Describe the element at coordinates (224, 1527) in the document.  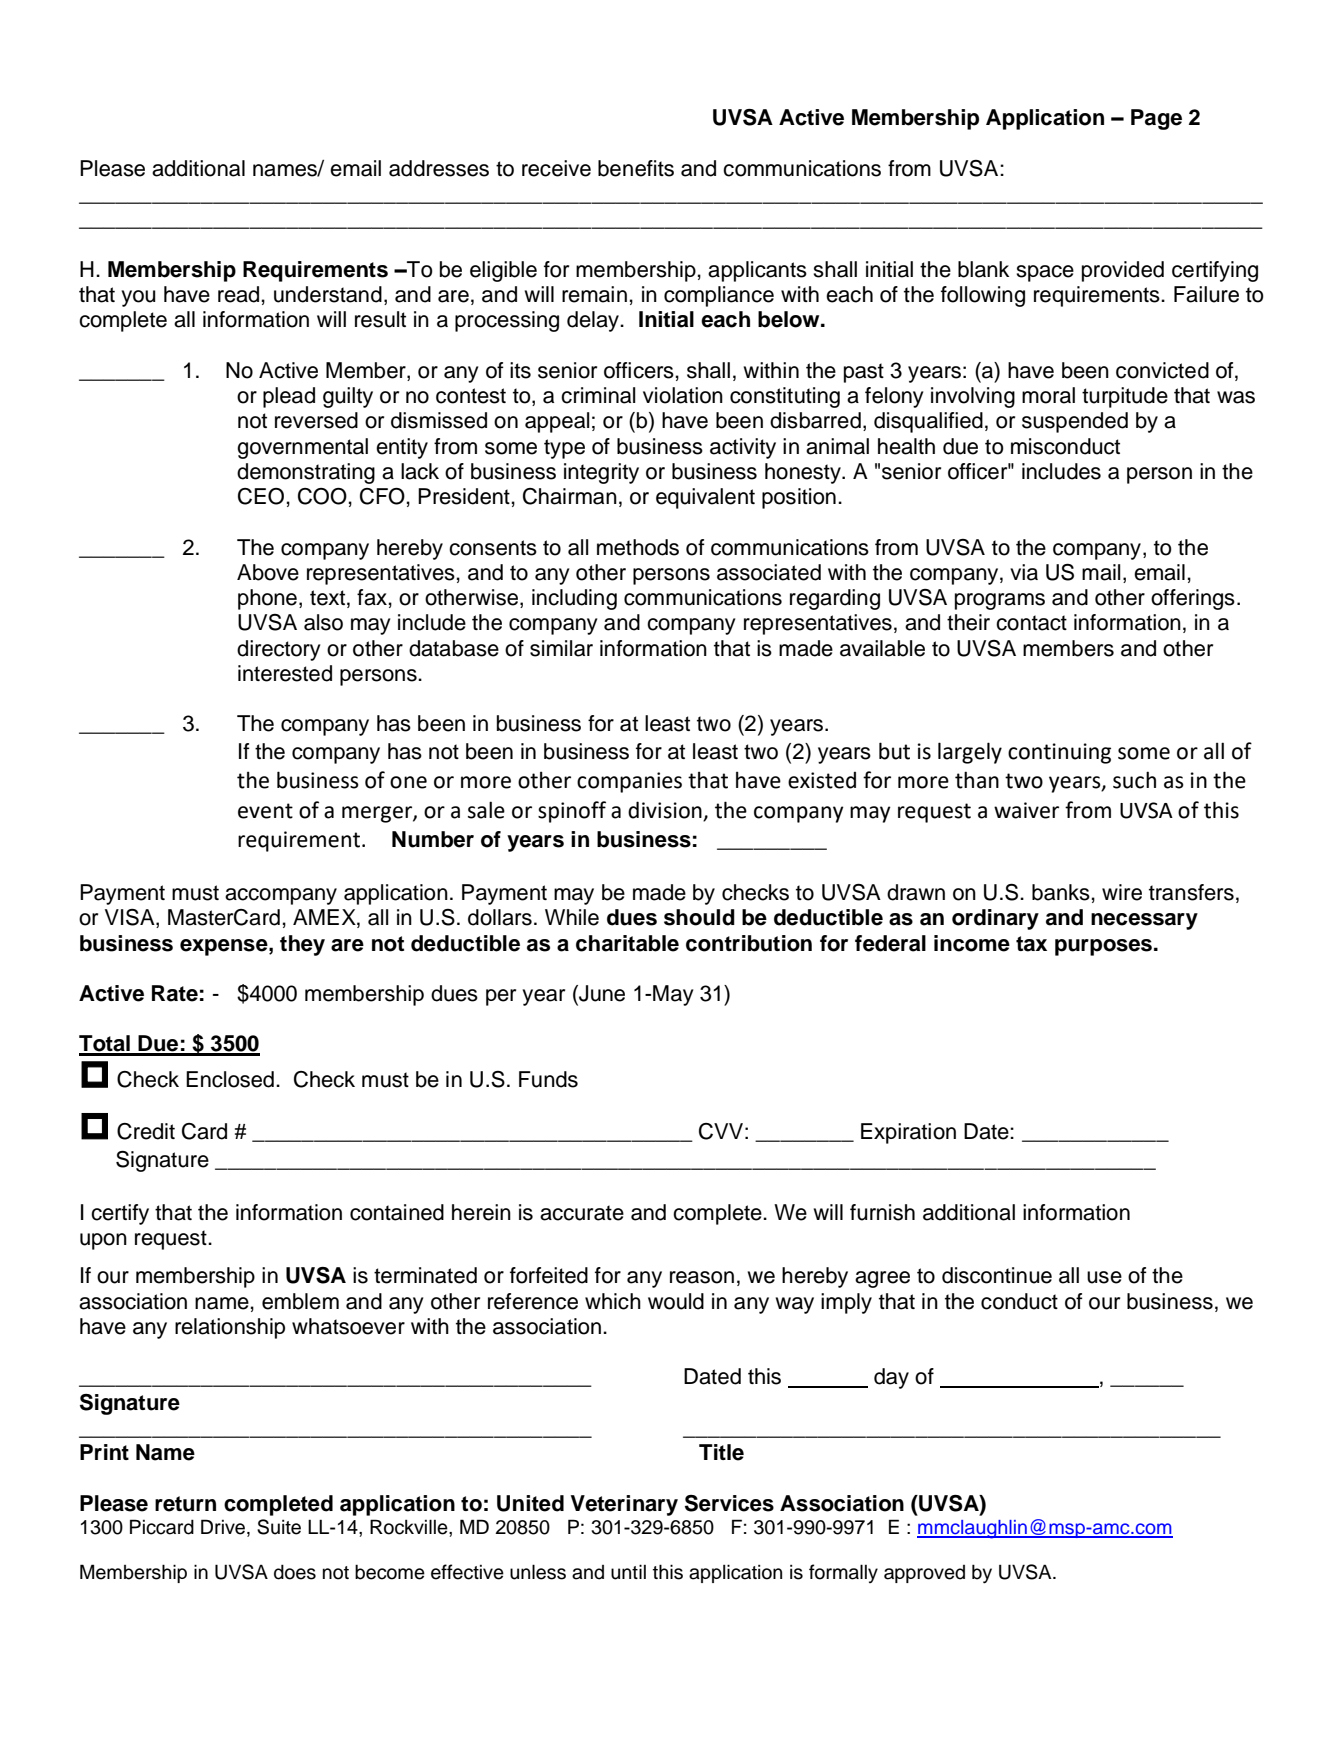
I see `Drive` at that location.
